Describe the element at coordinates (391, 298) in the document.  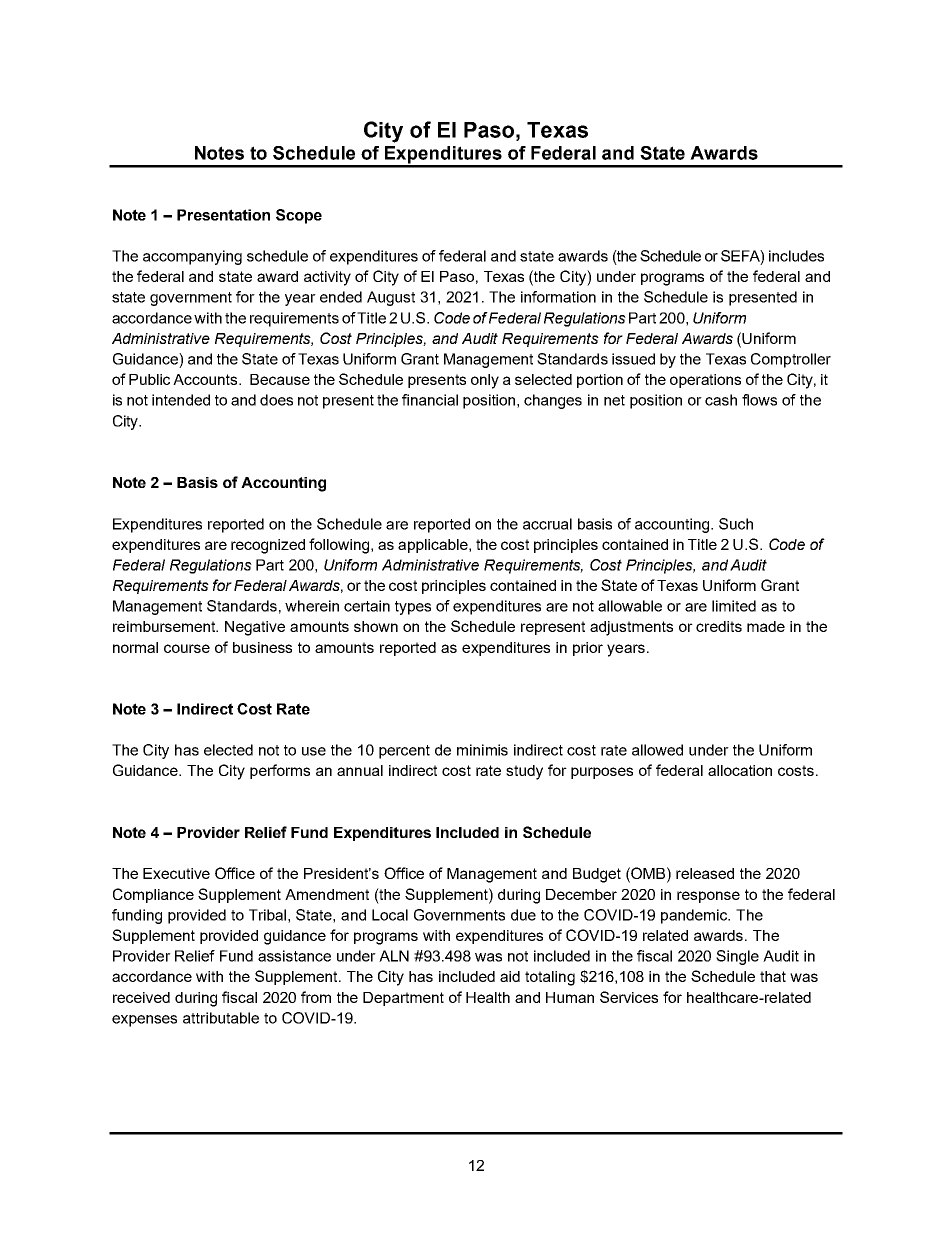
I see `August` at that location.
